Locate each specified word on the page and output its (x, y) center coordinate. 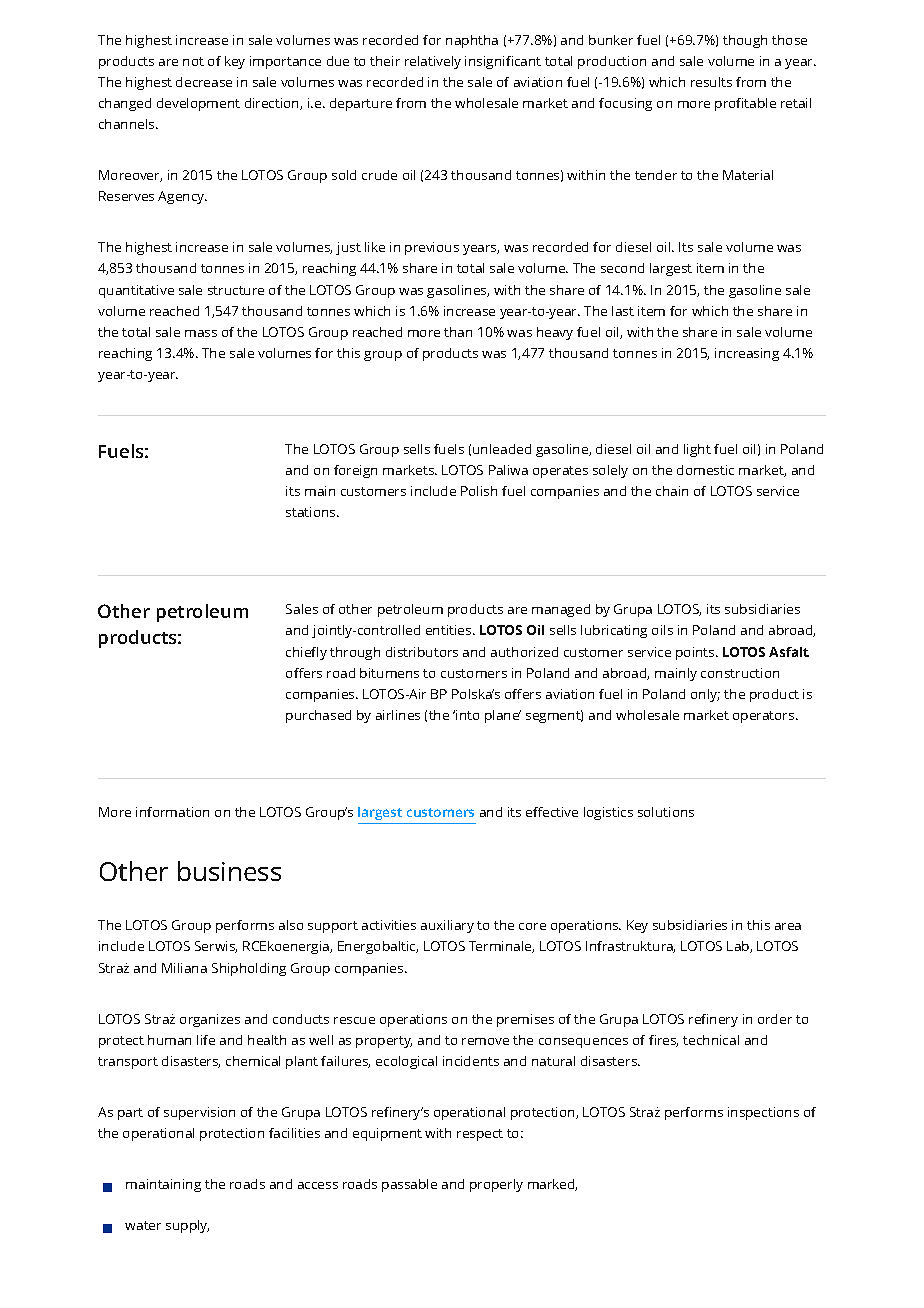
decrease (204, 82)
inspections (763, 1113)
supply (187, 1226)
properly (496, 1185)
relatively (433, 62)
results (711, 82)
